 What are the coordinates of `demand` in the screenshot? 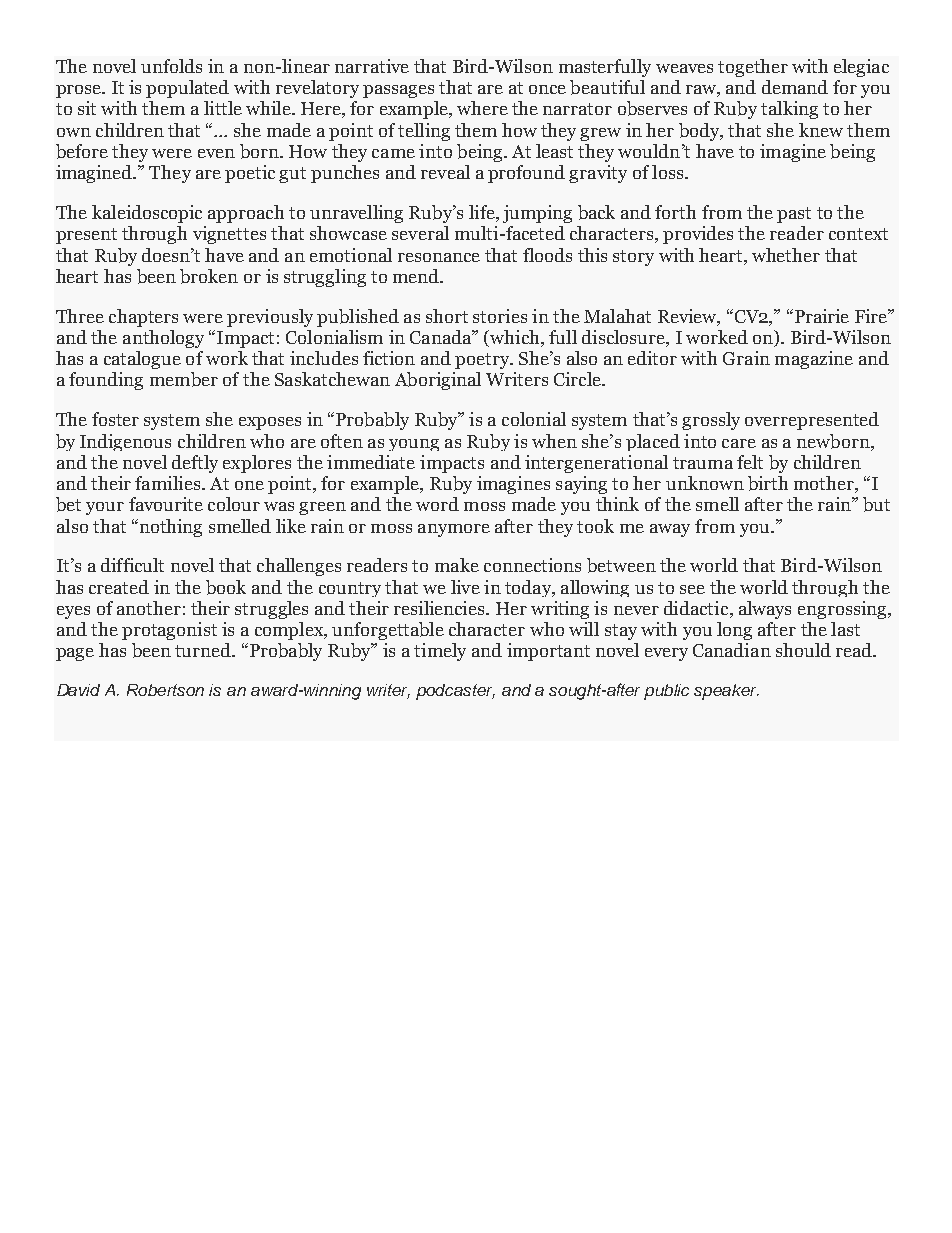 It's located at (795, 87).
